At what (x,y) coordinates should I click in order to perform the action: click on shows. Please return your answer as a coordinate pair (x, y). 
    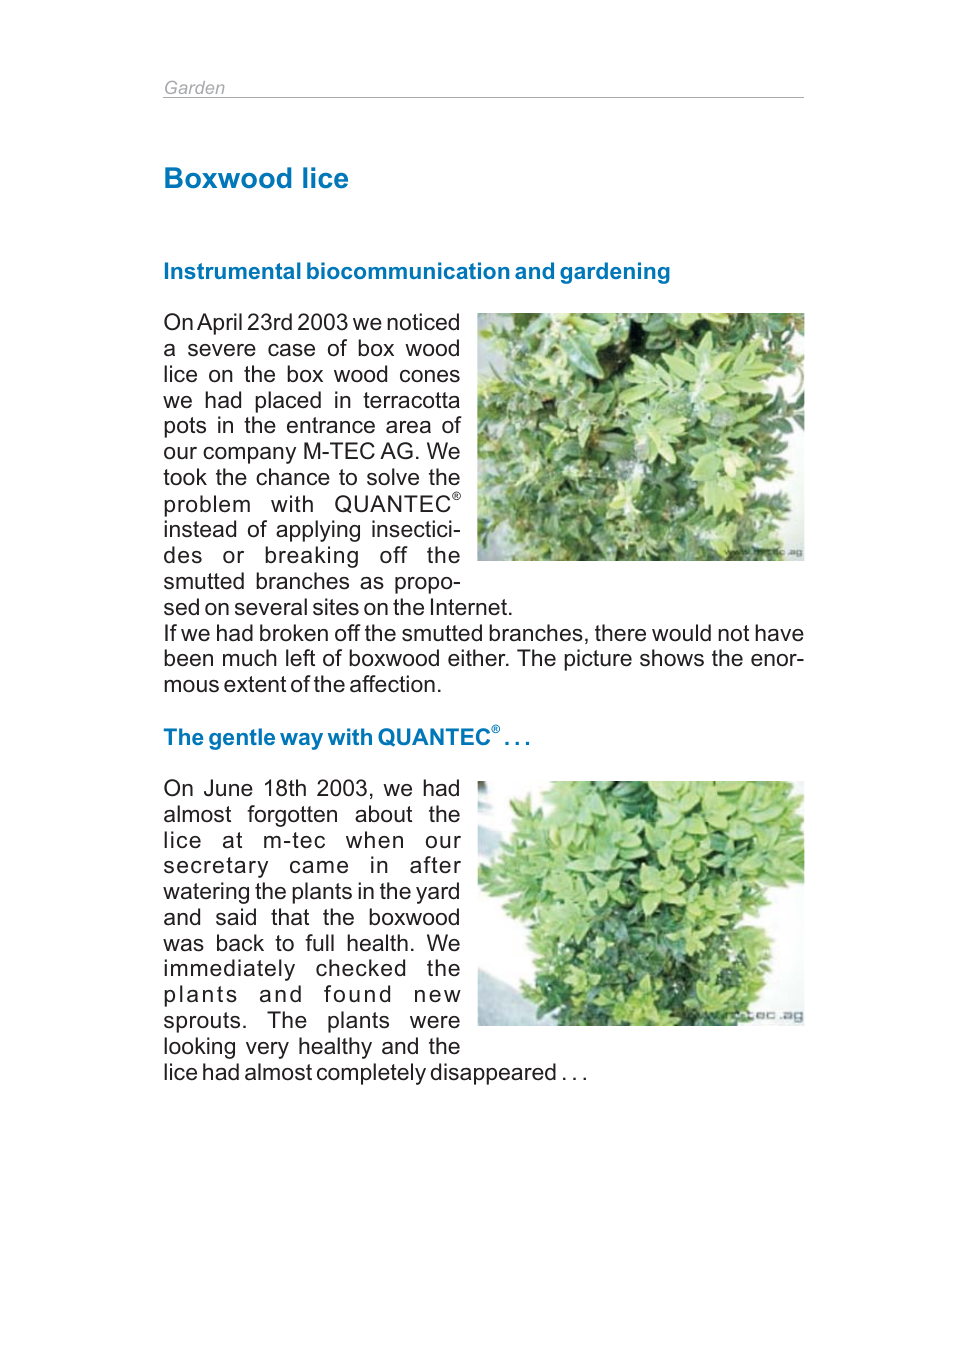
    Looking at the image, I should click on (672, 658).
